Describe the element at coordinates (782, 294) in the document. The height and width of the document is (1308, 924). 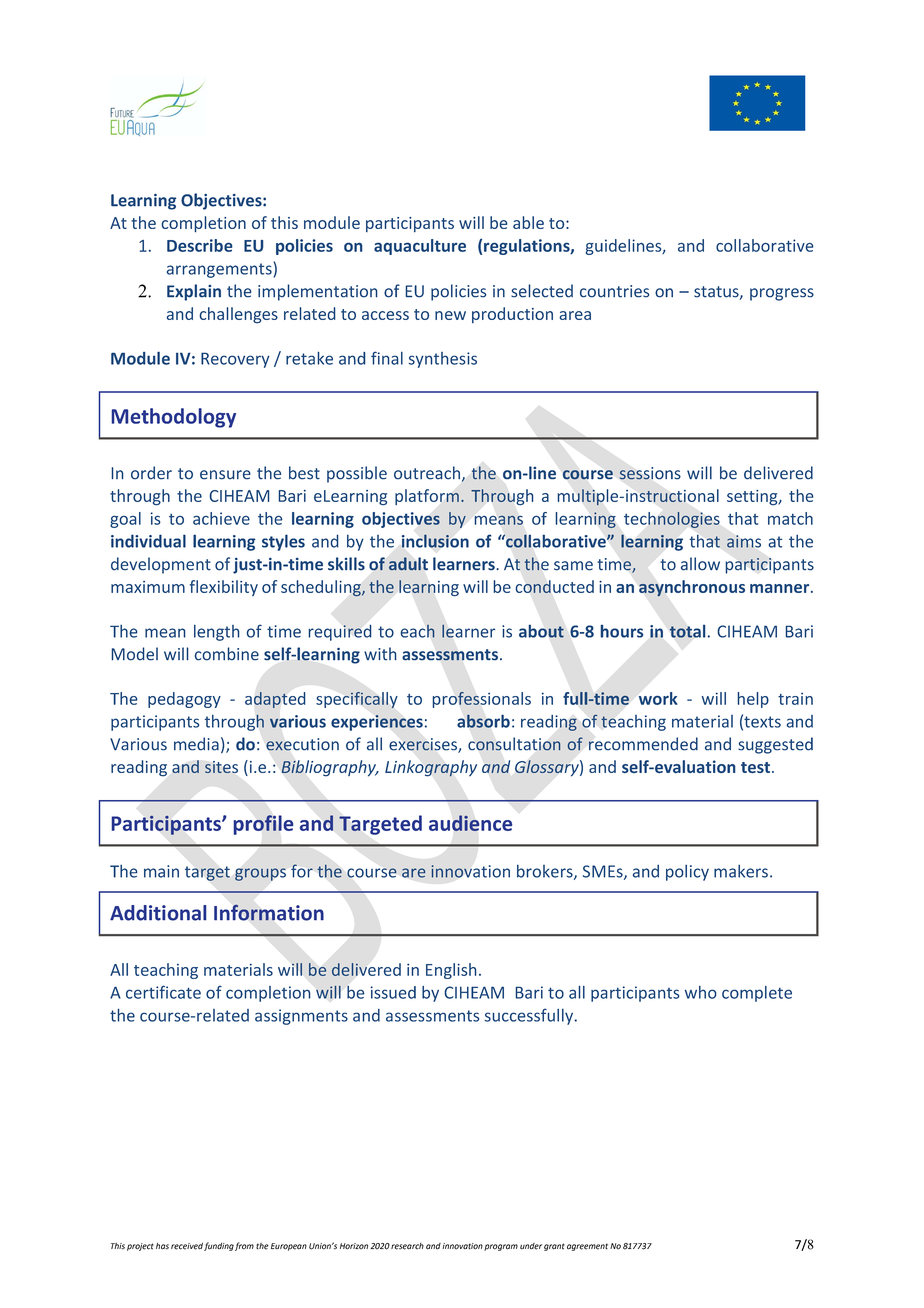
I see `progress` at that location.
